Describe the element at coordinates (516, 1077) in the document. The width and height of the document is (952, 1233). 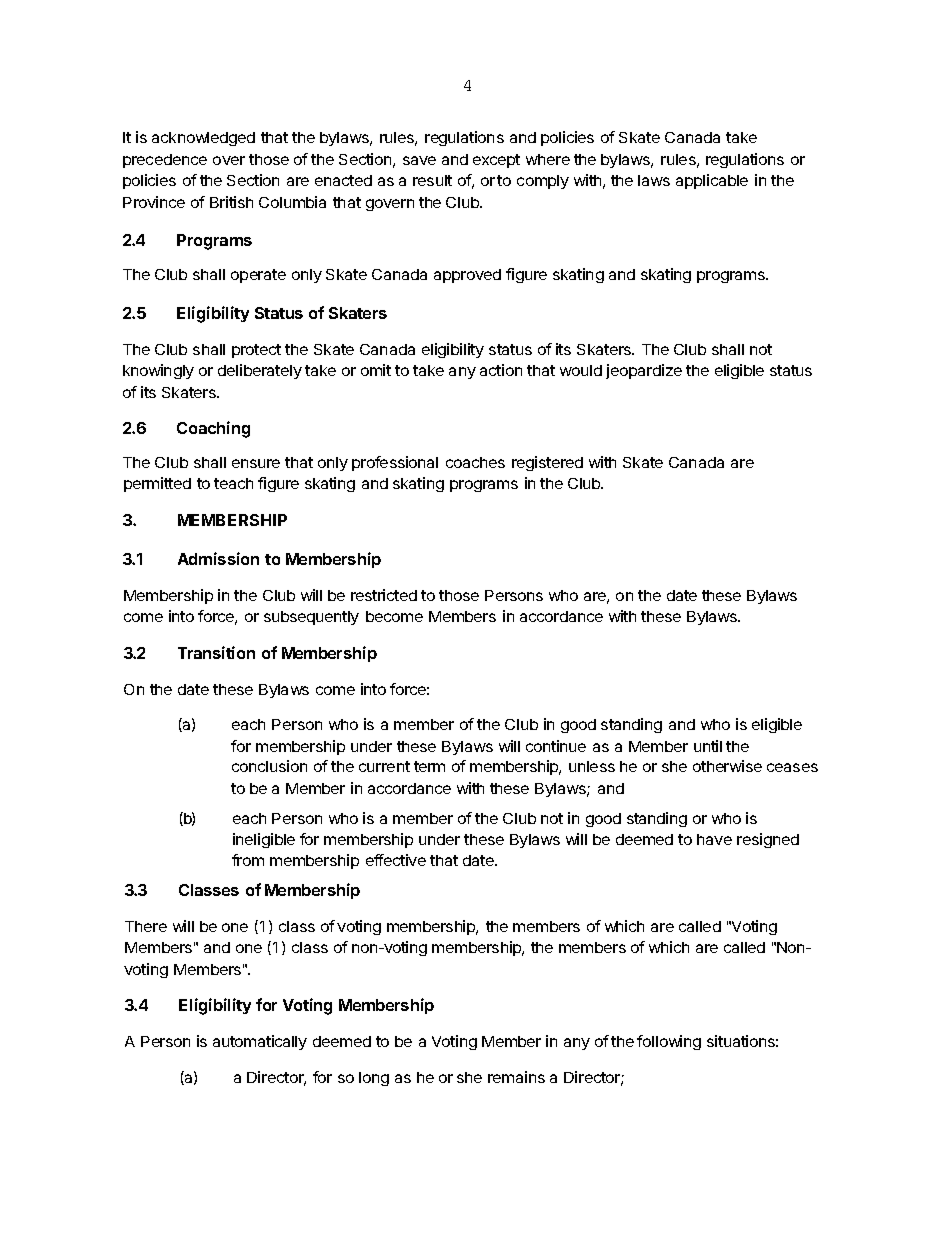
I see `remains` at that location.
